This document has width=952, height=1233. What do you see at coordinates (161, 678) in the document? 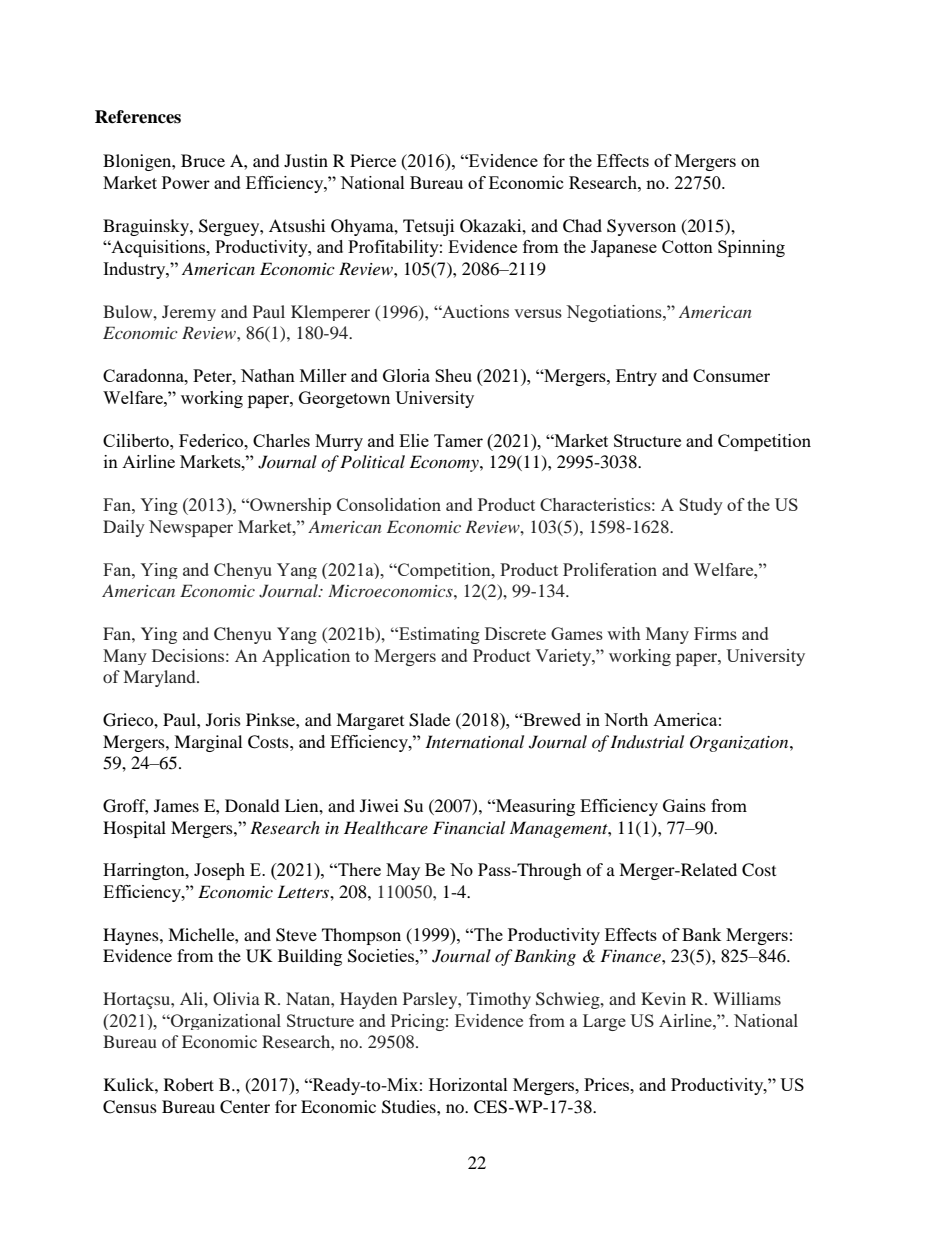
I see `Maryland` at bounding box center [161, 678].
